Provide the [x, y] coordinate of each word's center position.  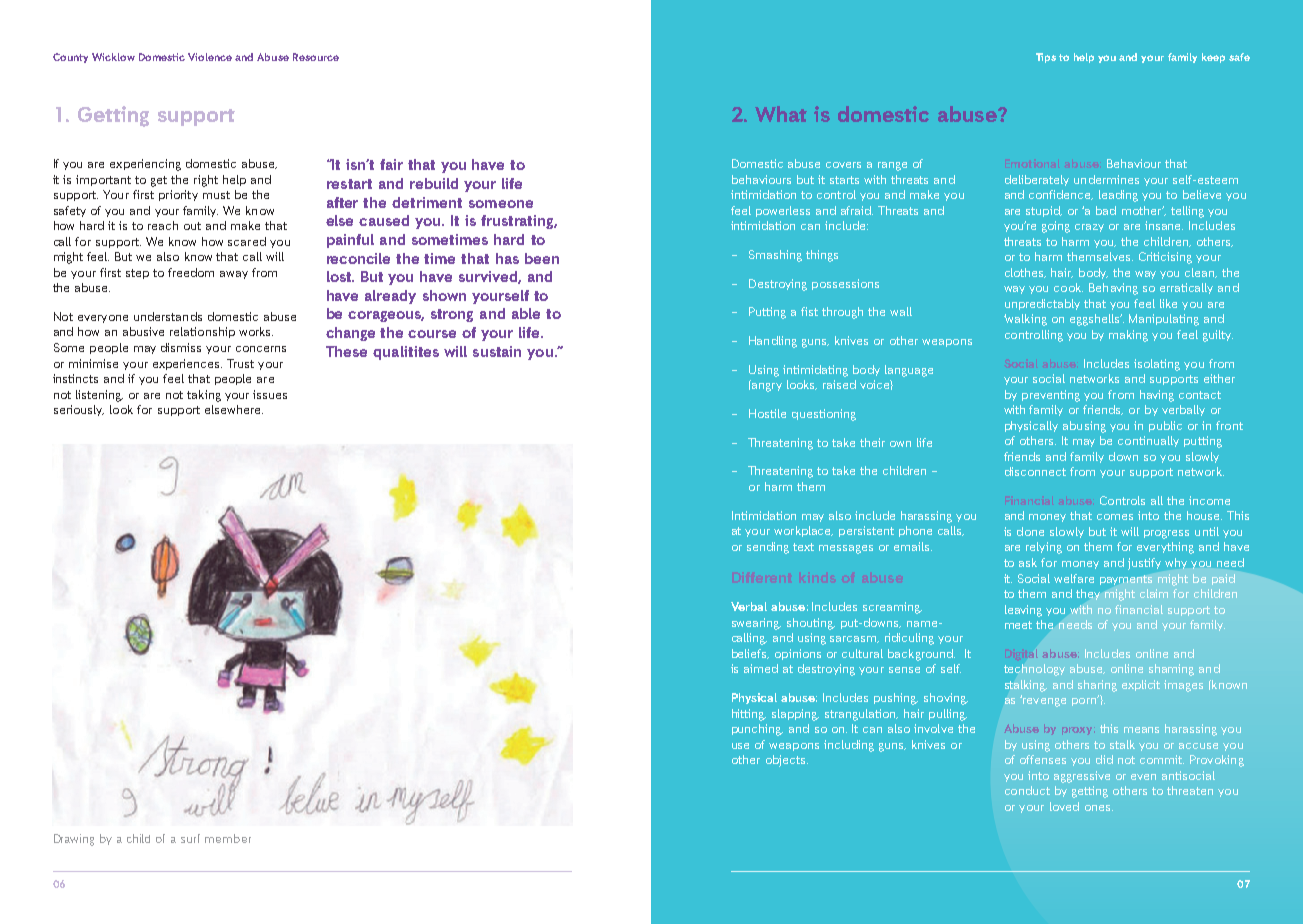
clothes [1025, 273]
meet [1018, 625]
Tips [1046, 58]
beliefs [750, 654]
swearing [756, 624]
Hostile [767, 413]
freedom [191, 272]
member [228, 838]
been [542, 258]
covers [843, 165]
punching [757, 730]
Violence [210, 57]
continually [1148, 441]
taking [204, 396]
